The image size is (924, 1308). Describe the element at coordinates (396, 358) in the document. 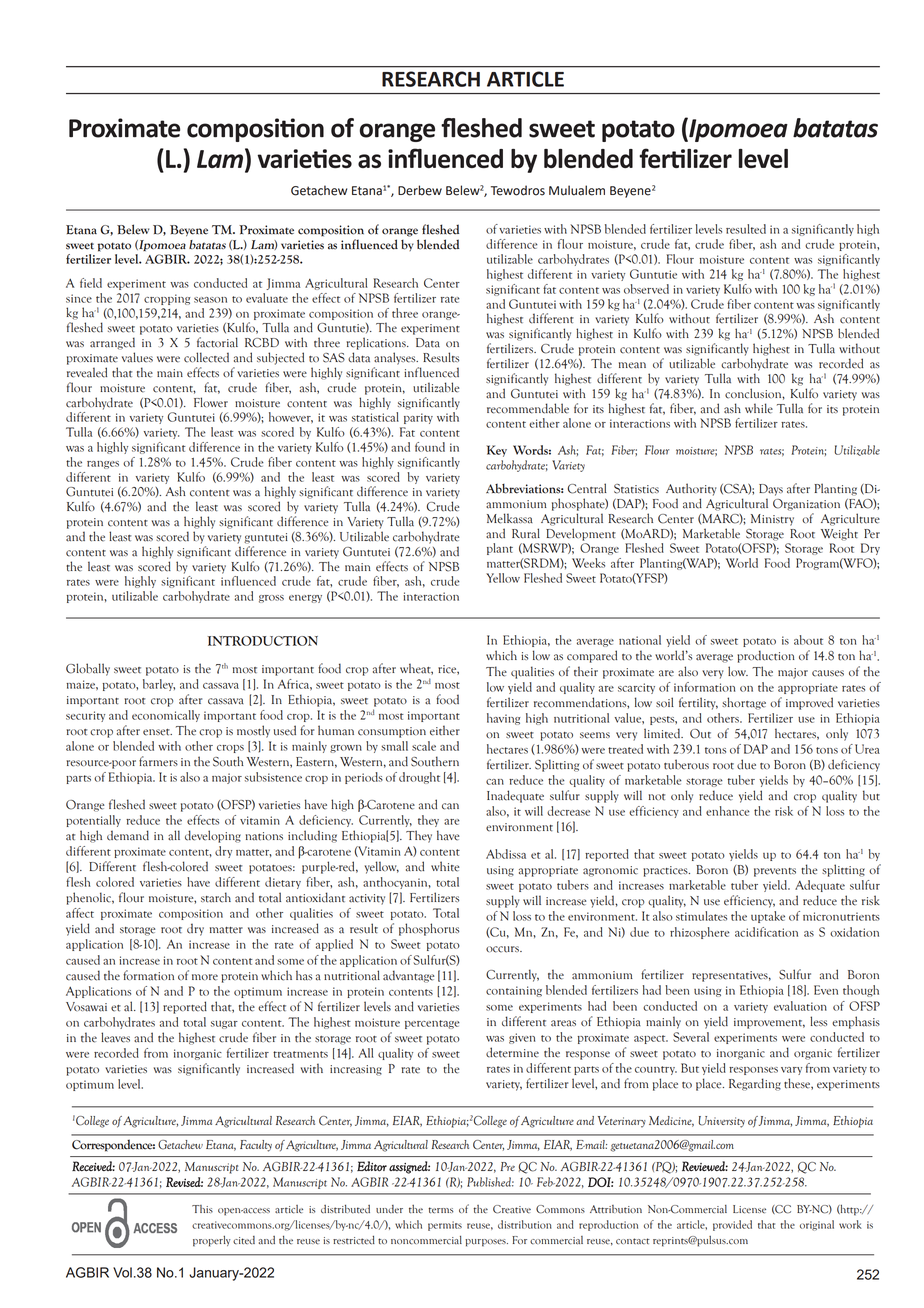

I see `analyses` at that location.
